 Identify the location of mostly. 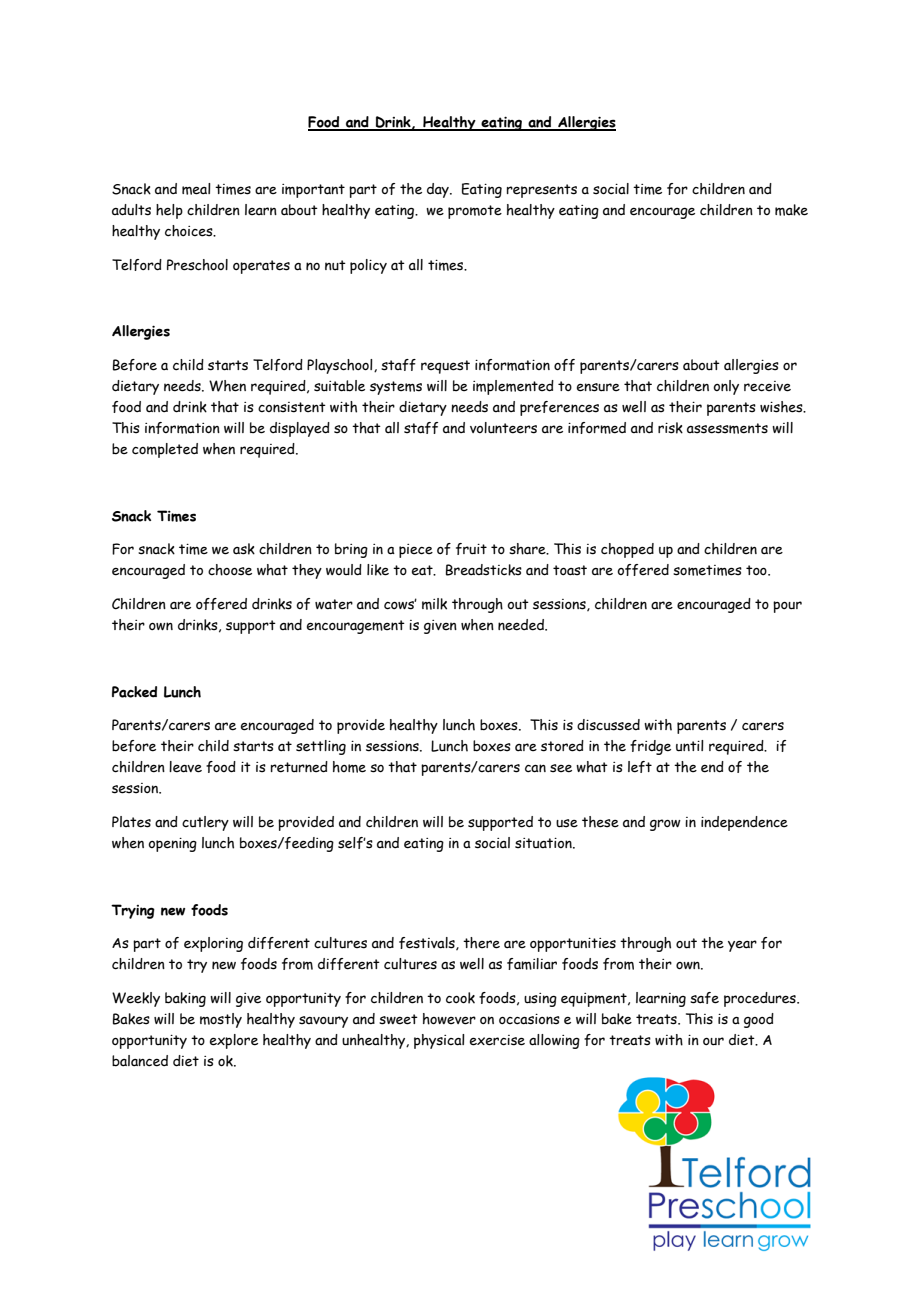
(221, 1020).
